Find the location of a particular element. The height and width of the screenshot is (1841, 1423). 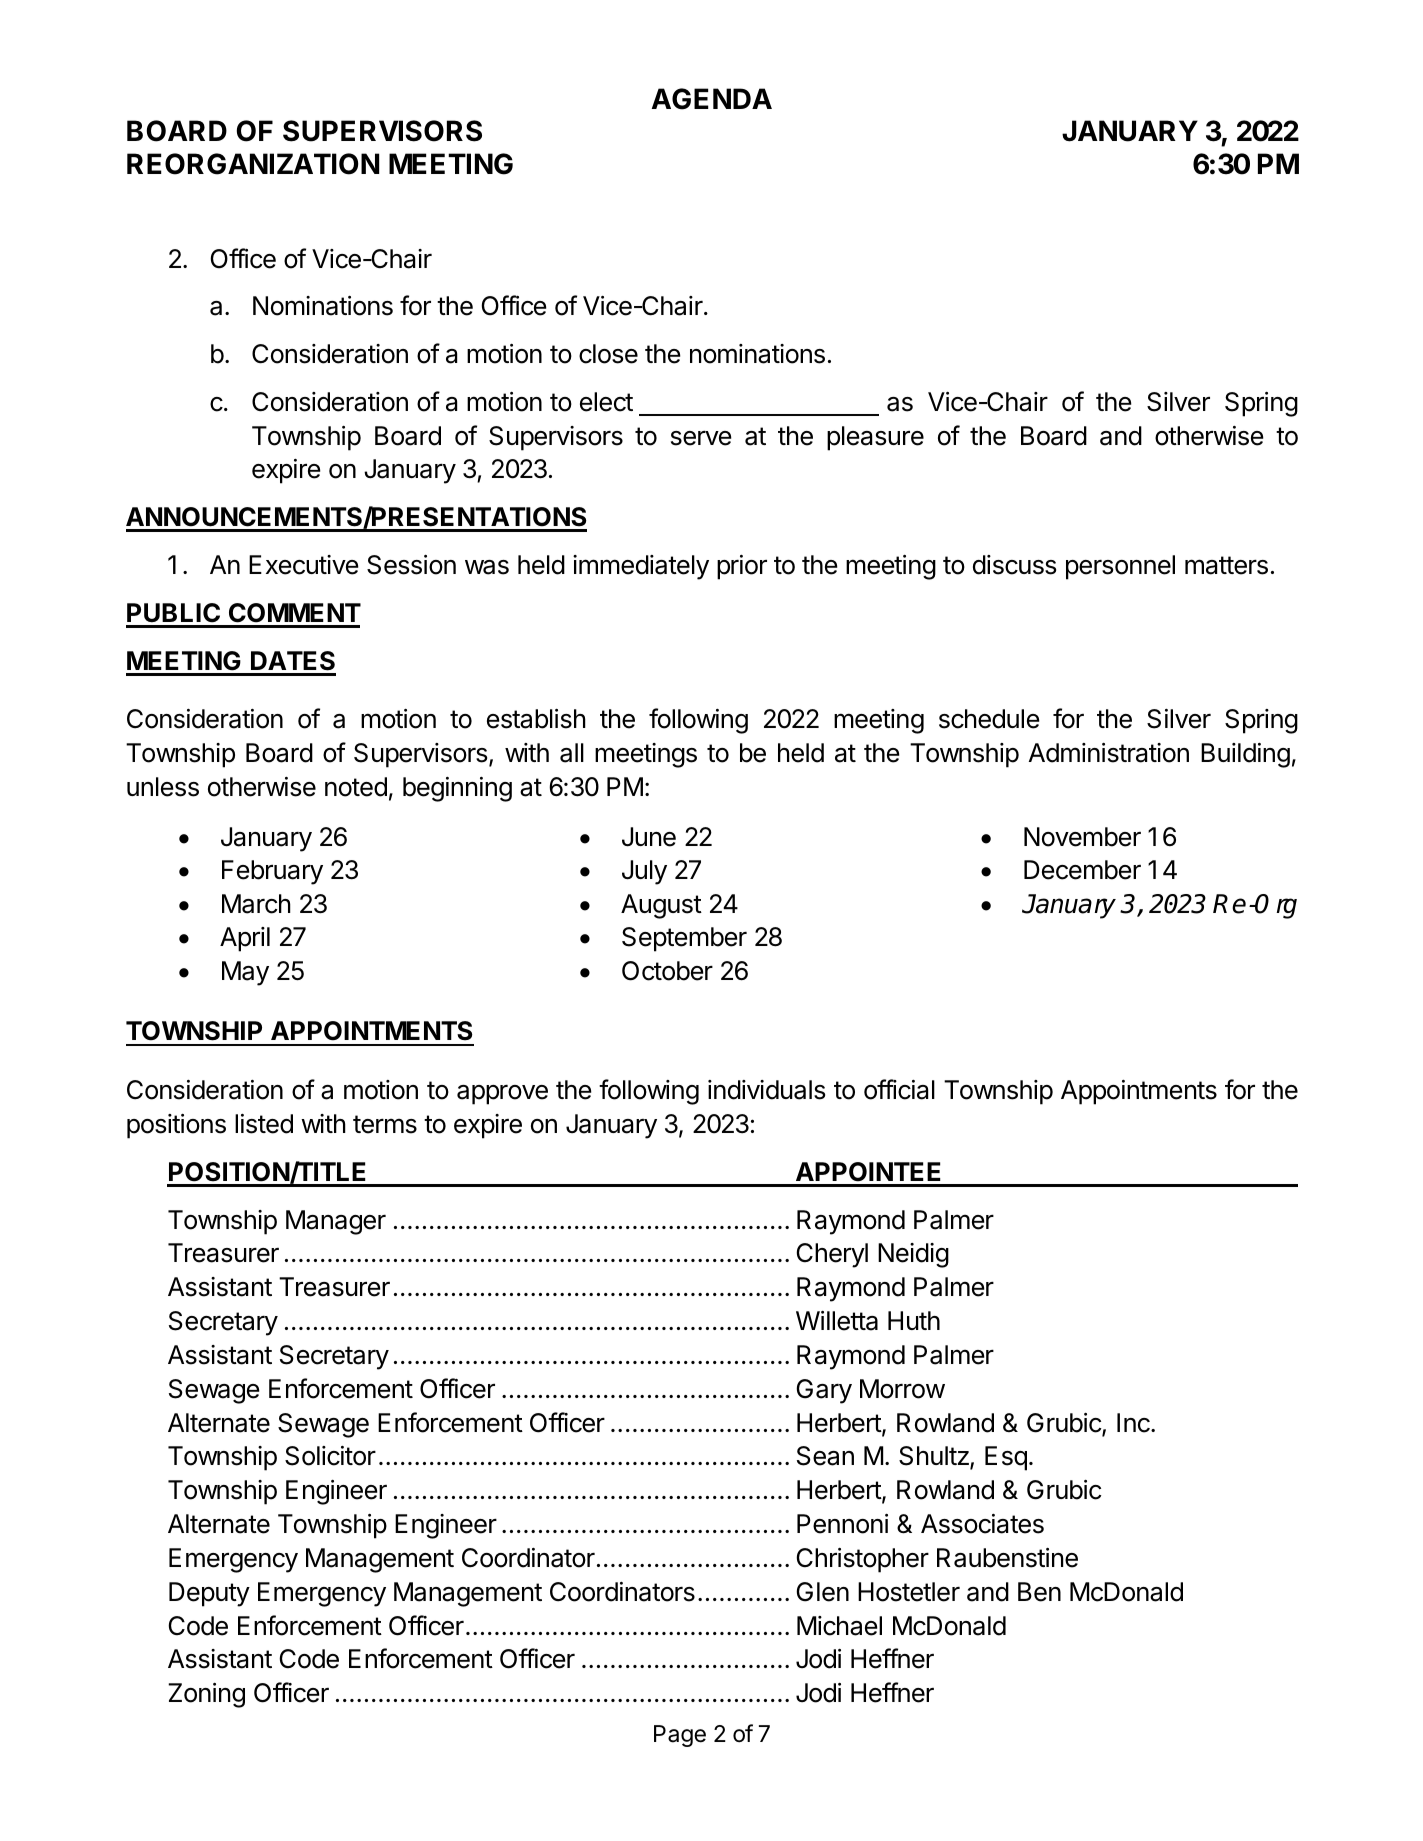

March is located at coordinates (256, 904).
